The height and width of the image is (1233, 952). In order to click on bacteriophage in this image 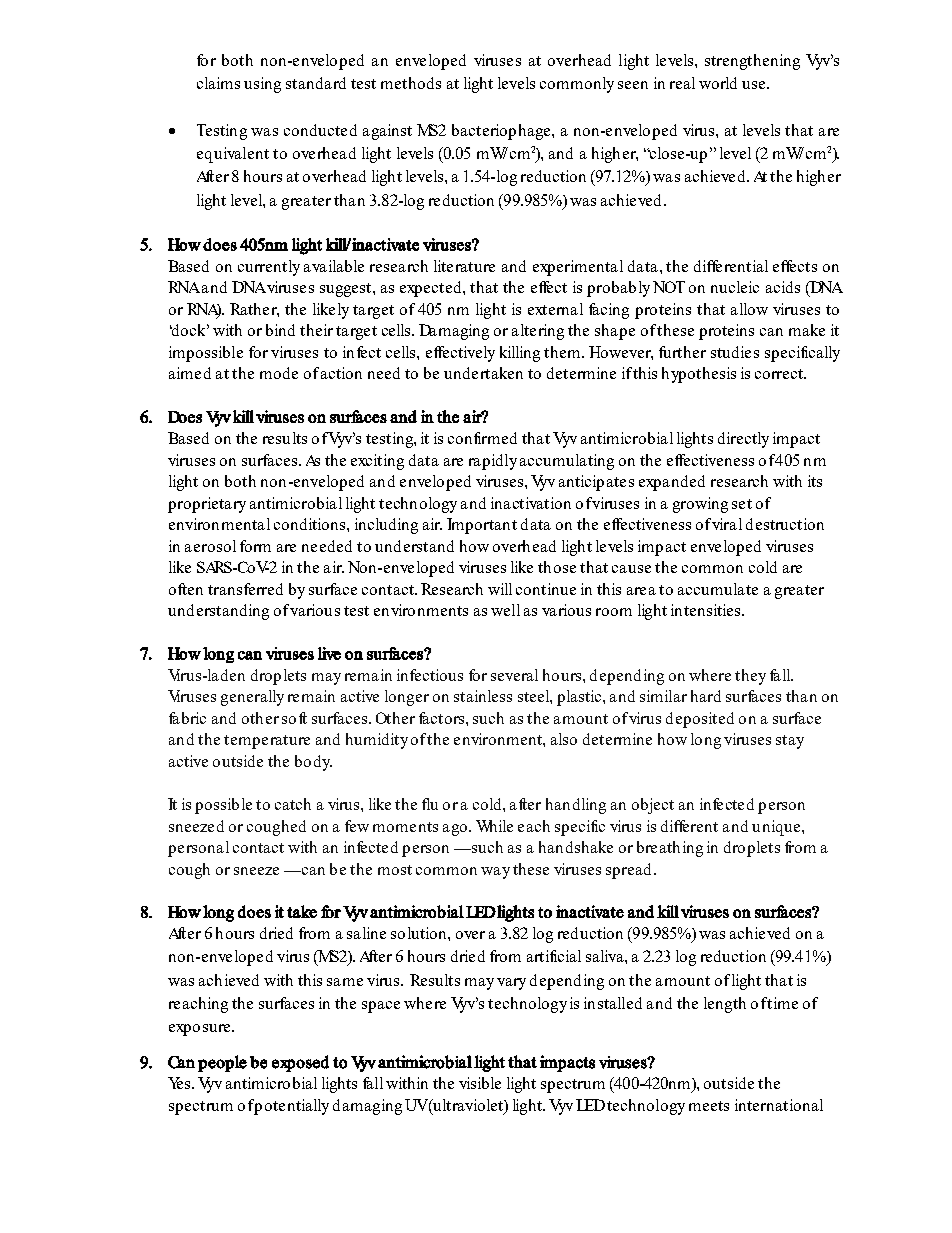, I will do `click(502, 132)`.
